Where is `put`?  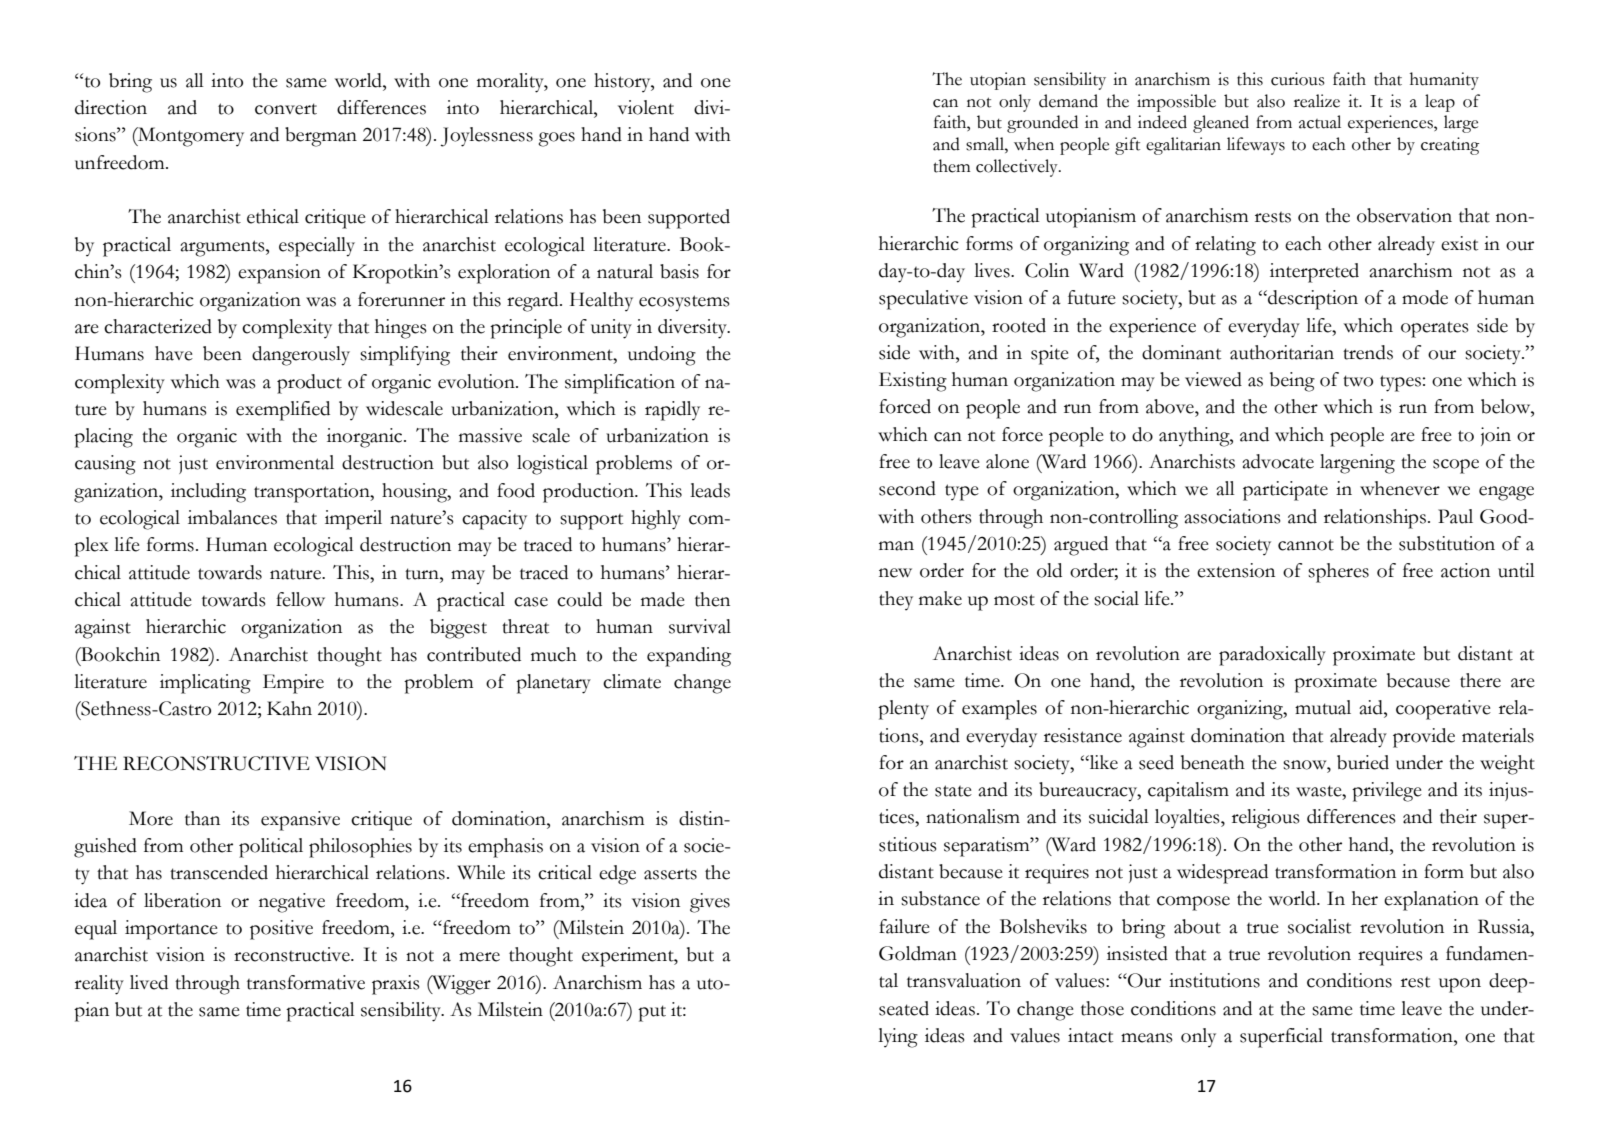
put is located at coordinates (652, 1013).
